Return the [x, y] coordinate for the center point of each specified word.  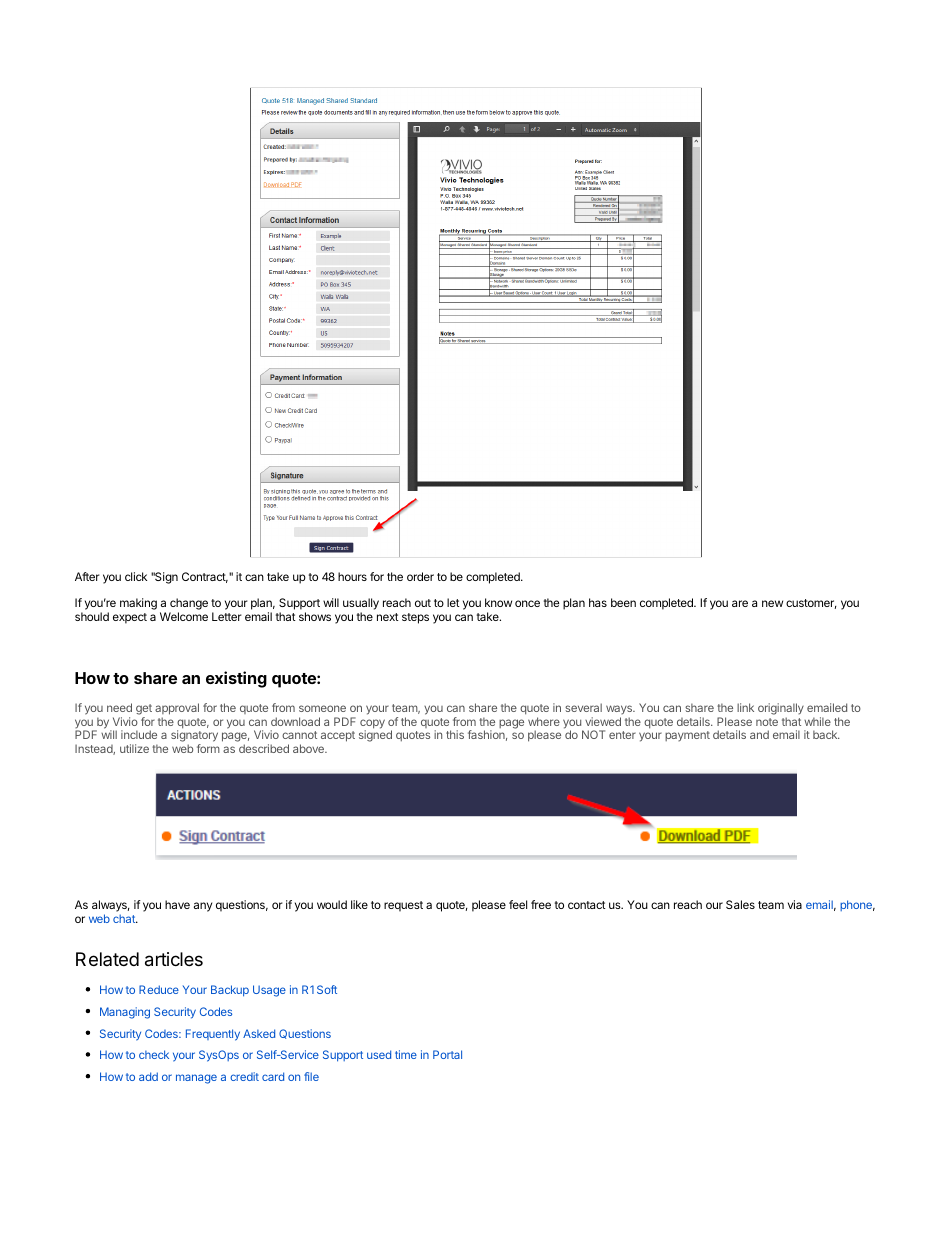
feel [518, 904]
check [154, 1054]
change [188, 605]
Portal [447, 1054]
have [177, 904]
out [423, 603]
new [772, 603]
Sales [740, 904]
